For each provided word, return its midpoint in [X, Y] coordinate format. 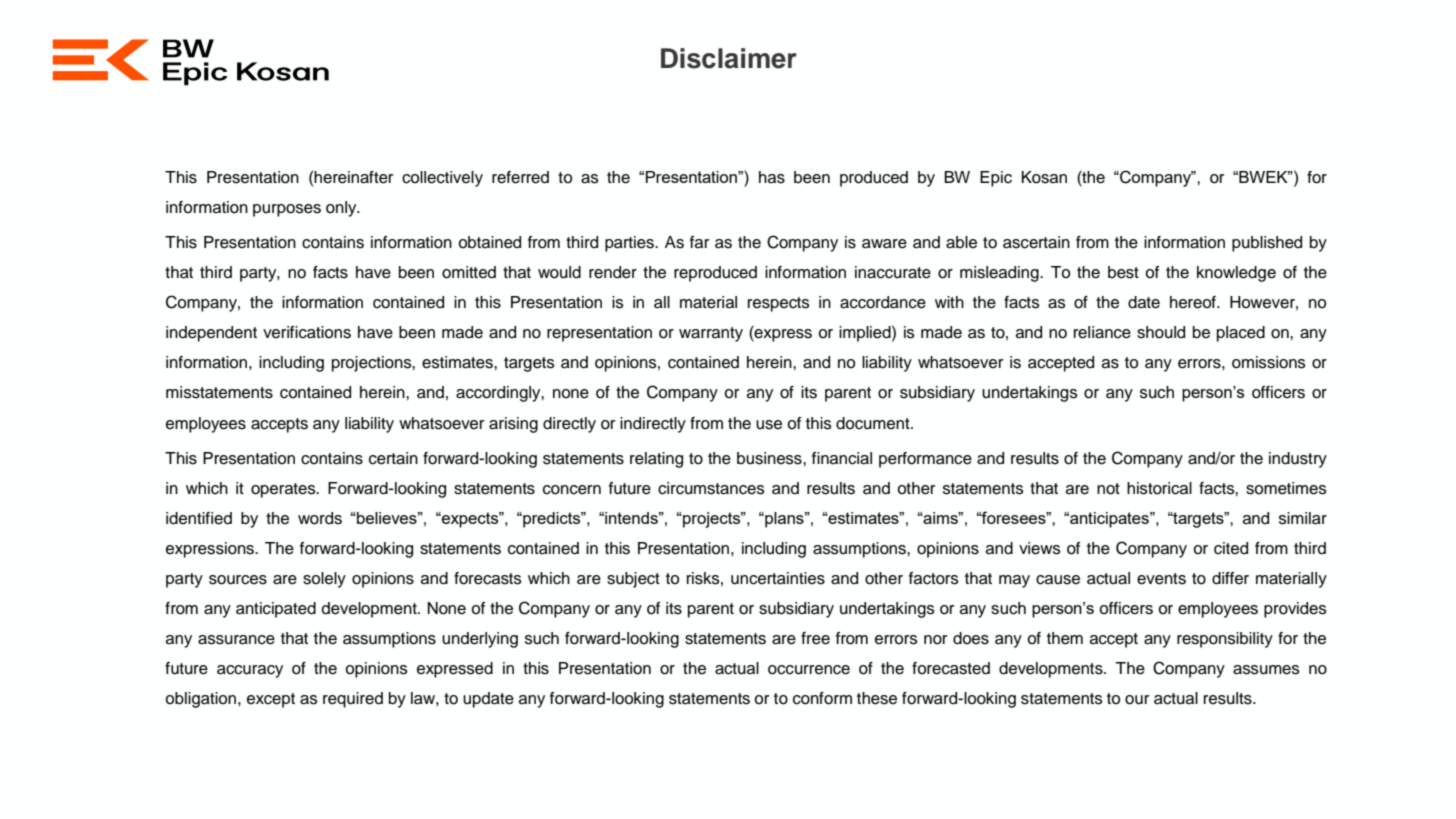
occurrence [809, 670]
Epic [996, 179]
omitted [469, 272]
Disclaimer [729, 58]
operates [284, 490]
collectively [442, 179]
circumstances [711, 488]
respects [779, 304]
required [353, 700]
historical [1159, 488]
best [1123, 272]
